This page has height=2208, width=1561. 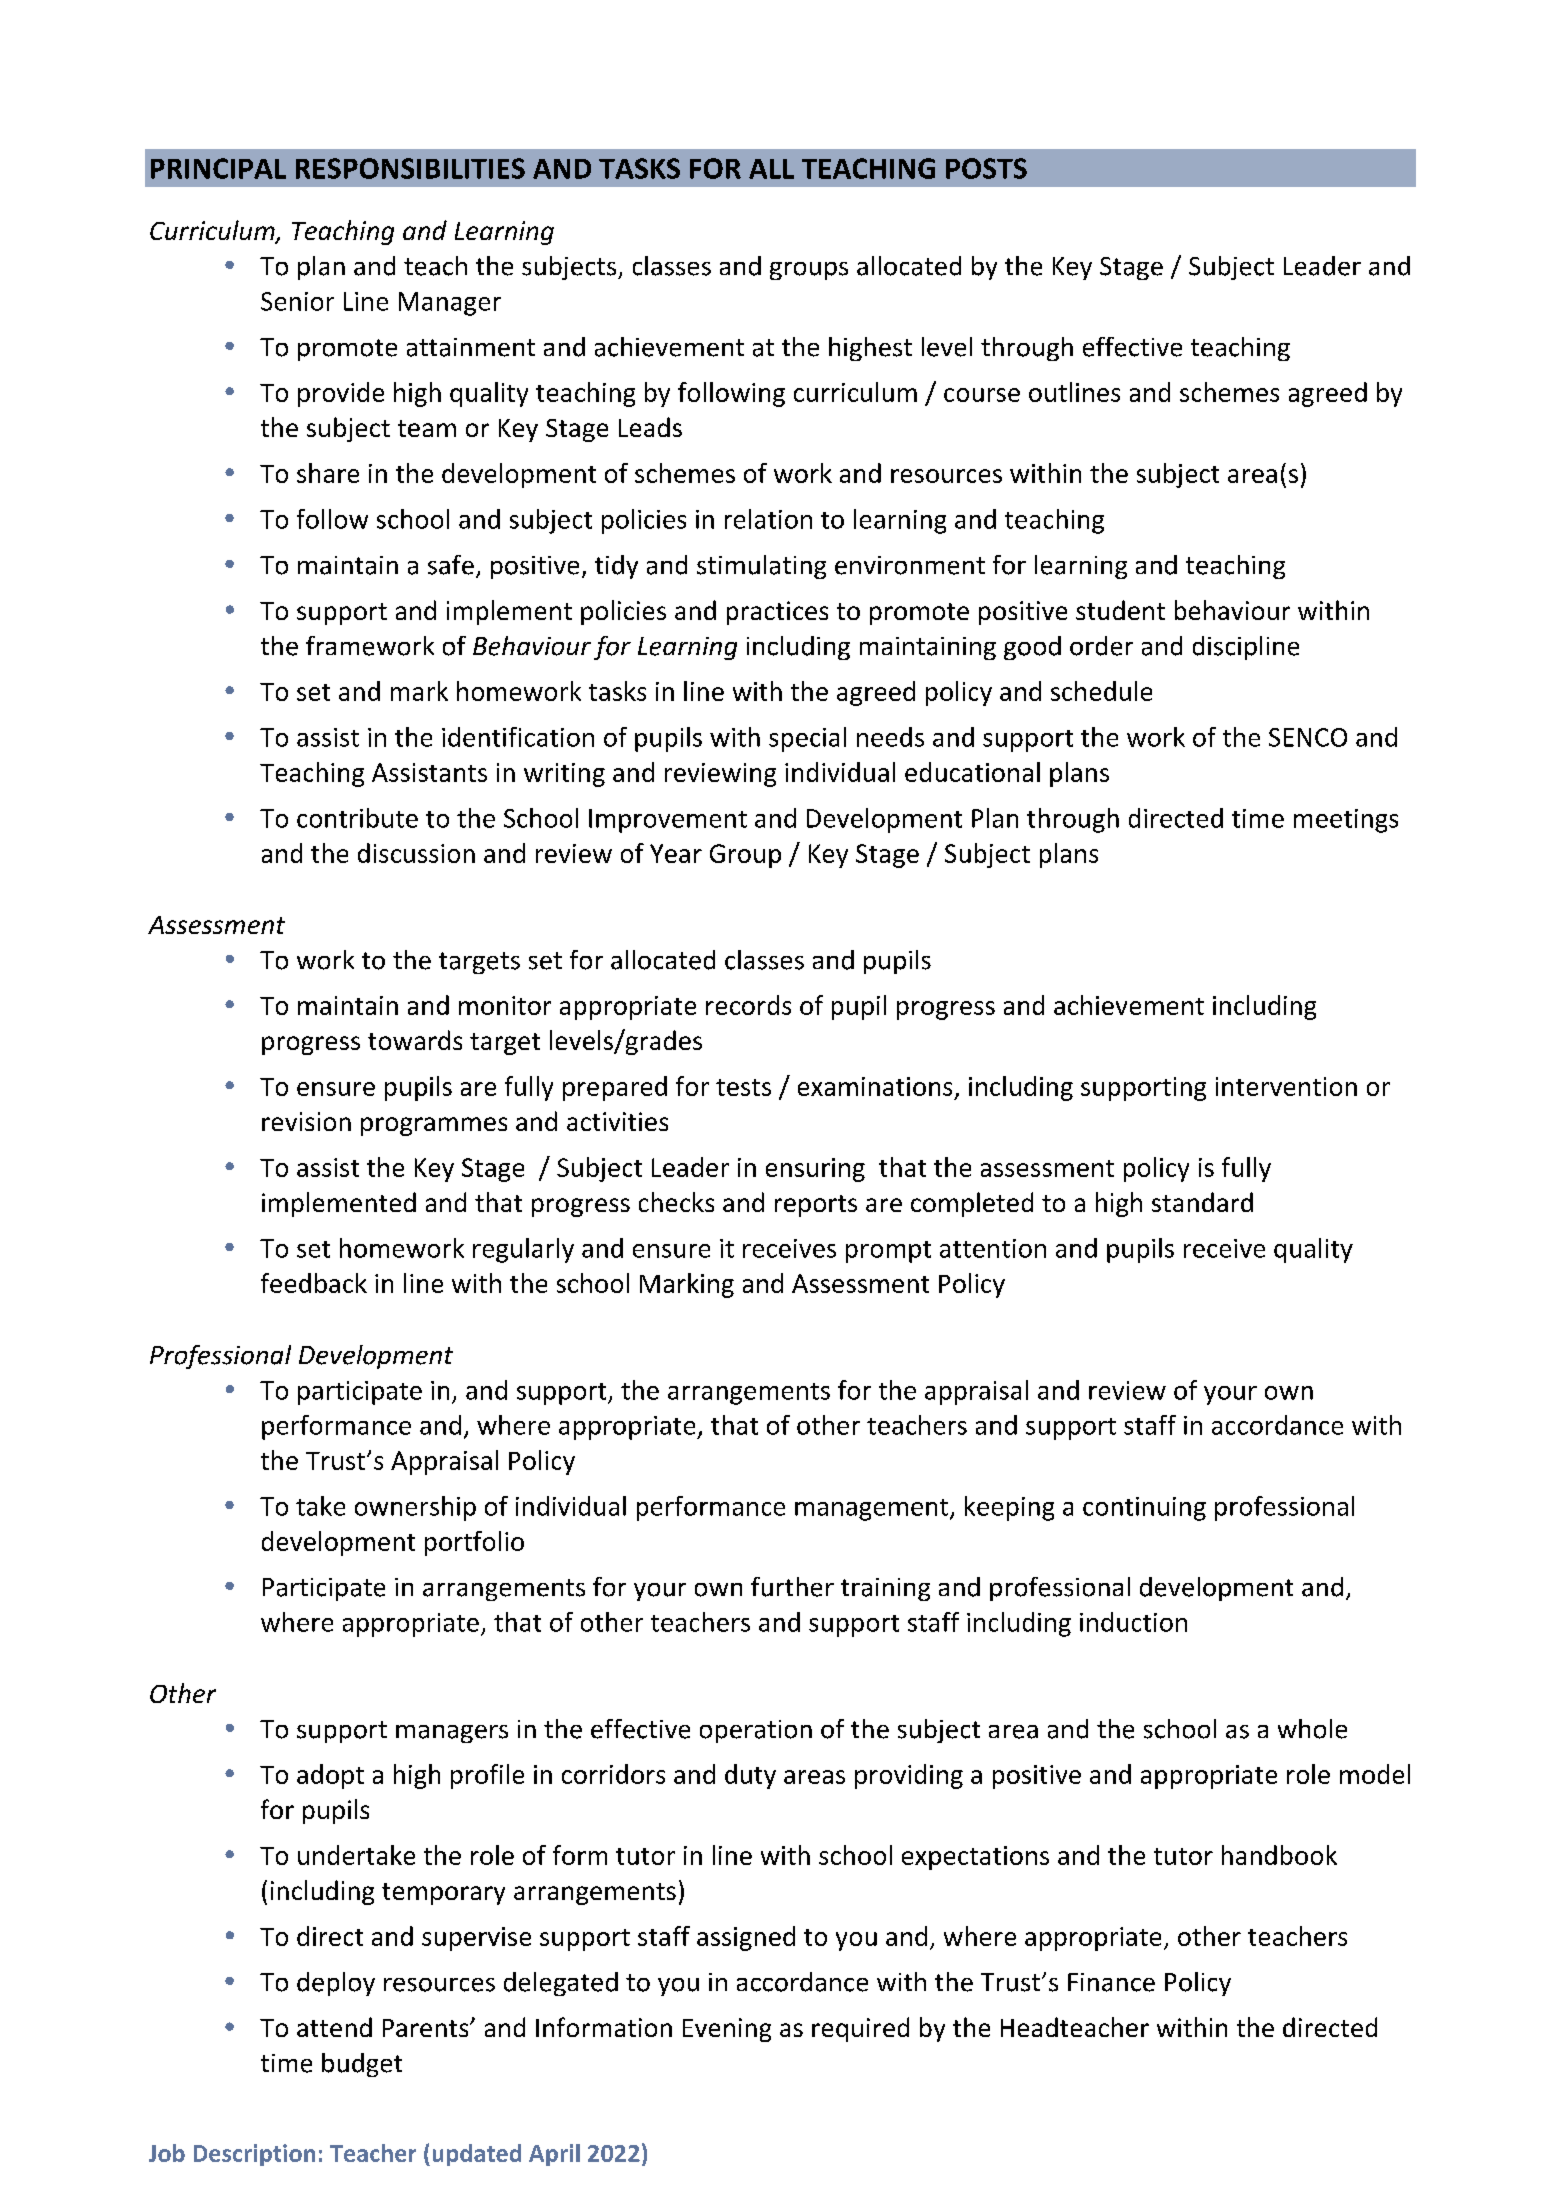 What do you see at coordinates (982, 395) in the page?
I see `course` at bounding box center [982, 395].
